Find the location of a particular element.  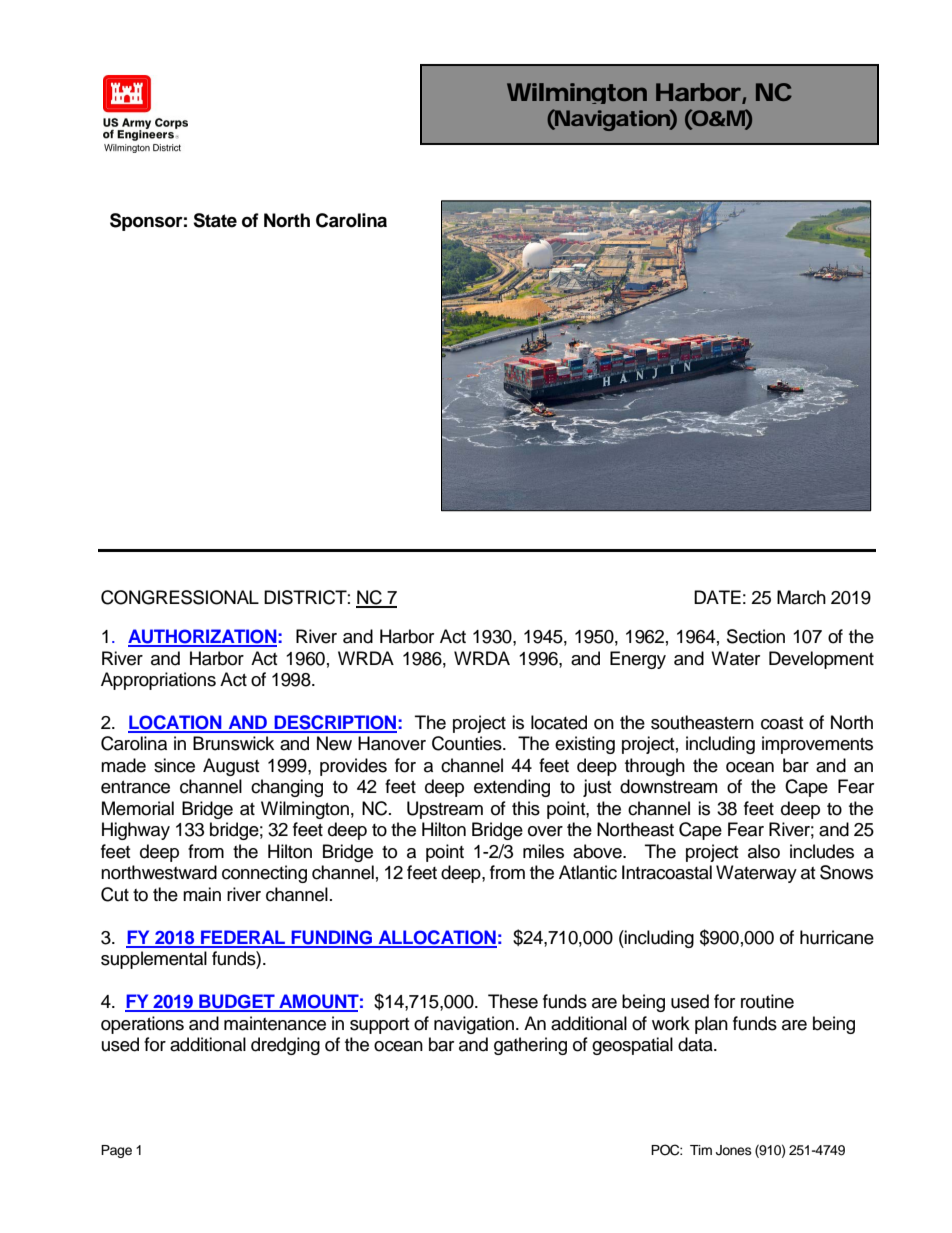

Development is located at coordinates (821, 660).
